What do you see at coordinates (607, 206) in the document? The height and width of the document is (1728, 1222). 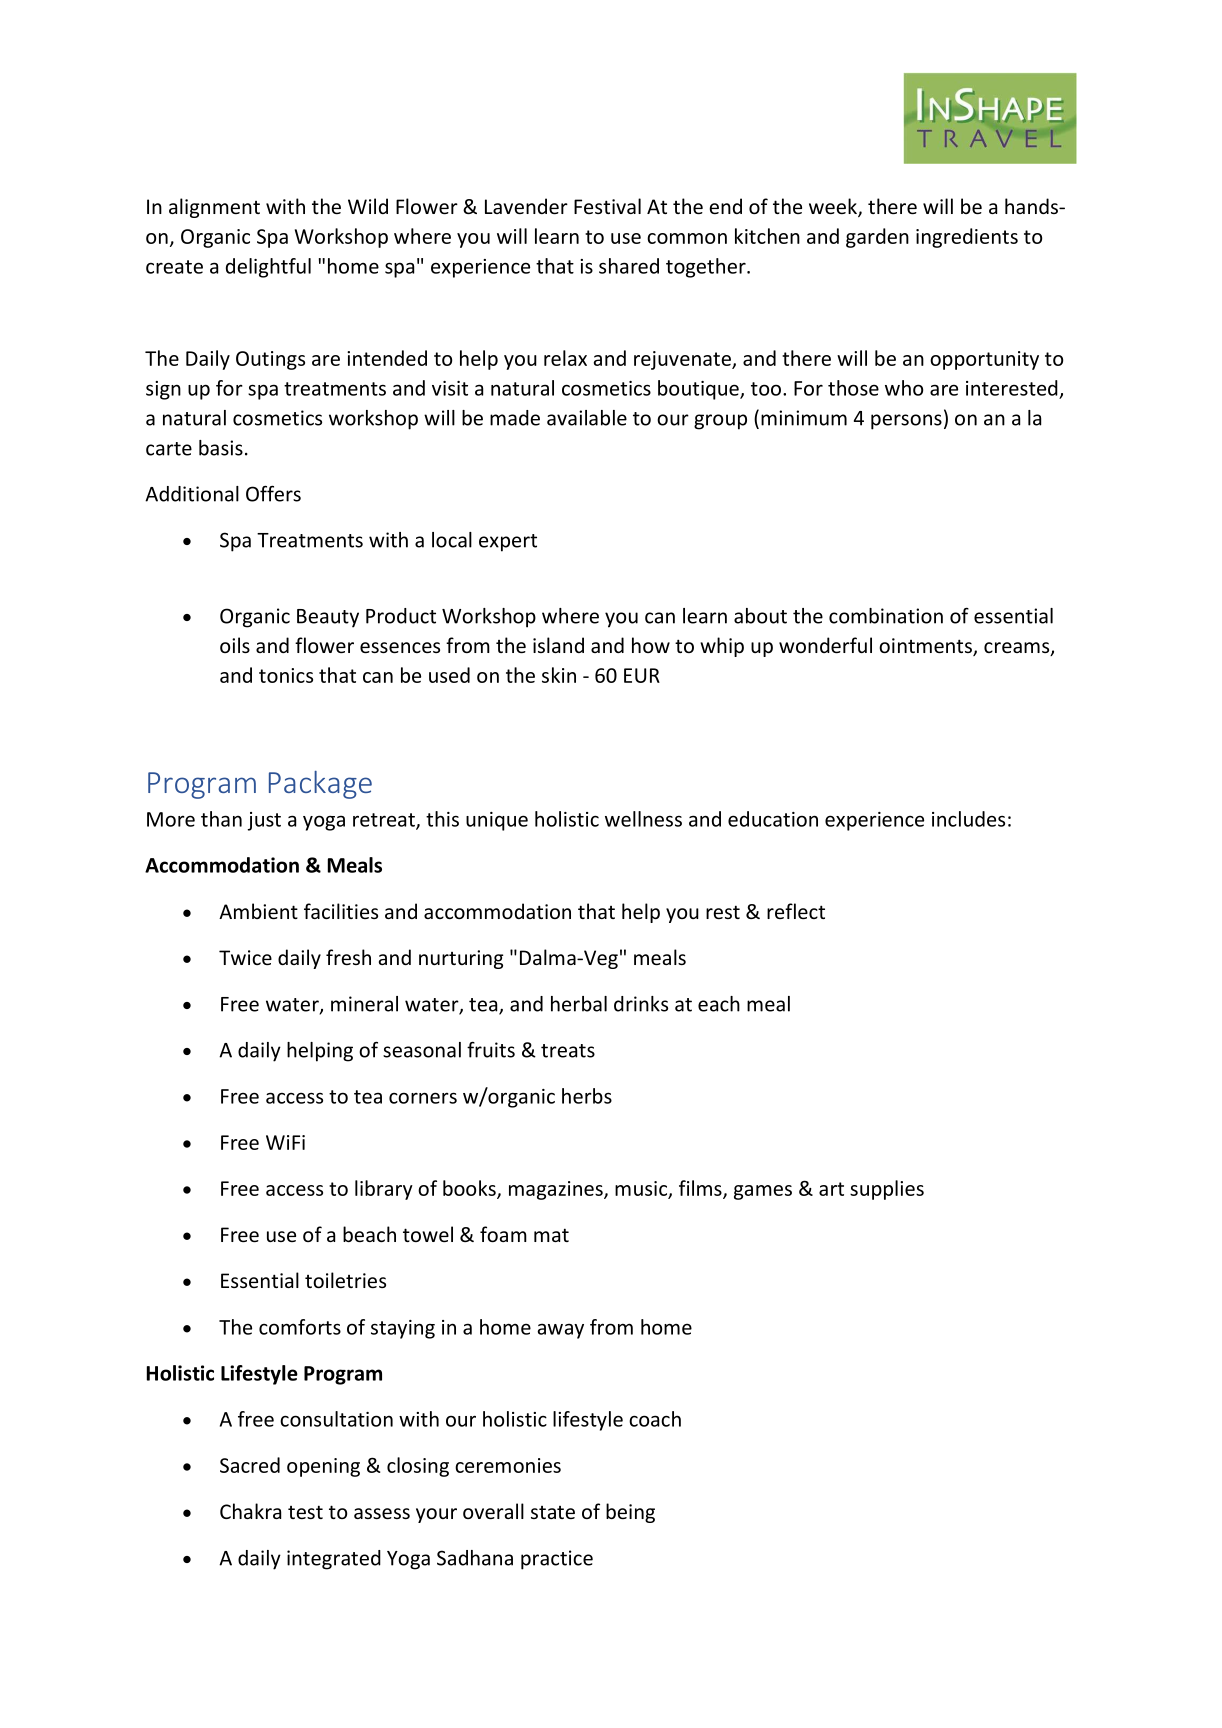 I see `Festival` at bounding box center [607, 206].
